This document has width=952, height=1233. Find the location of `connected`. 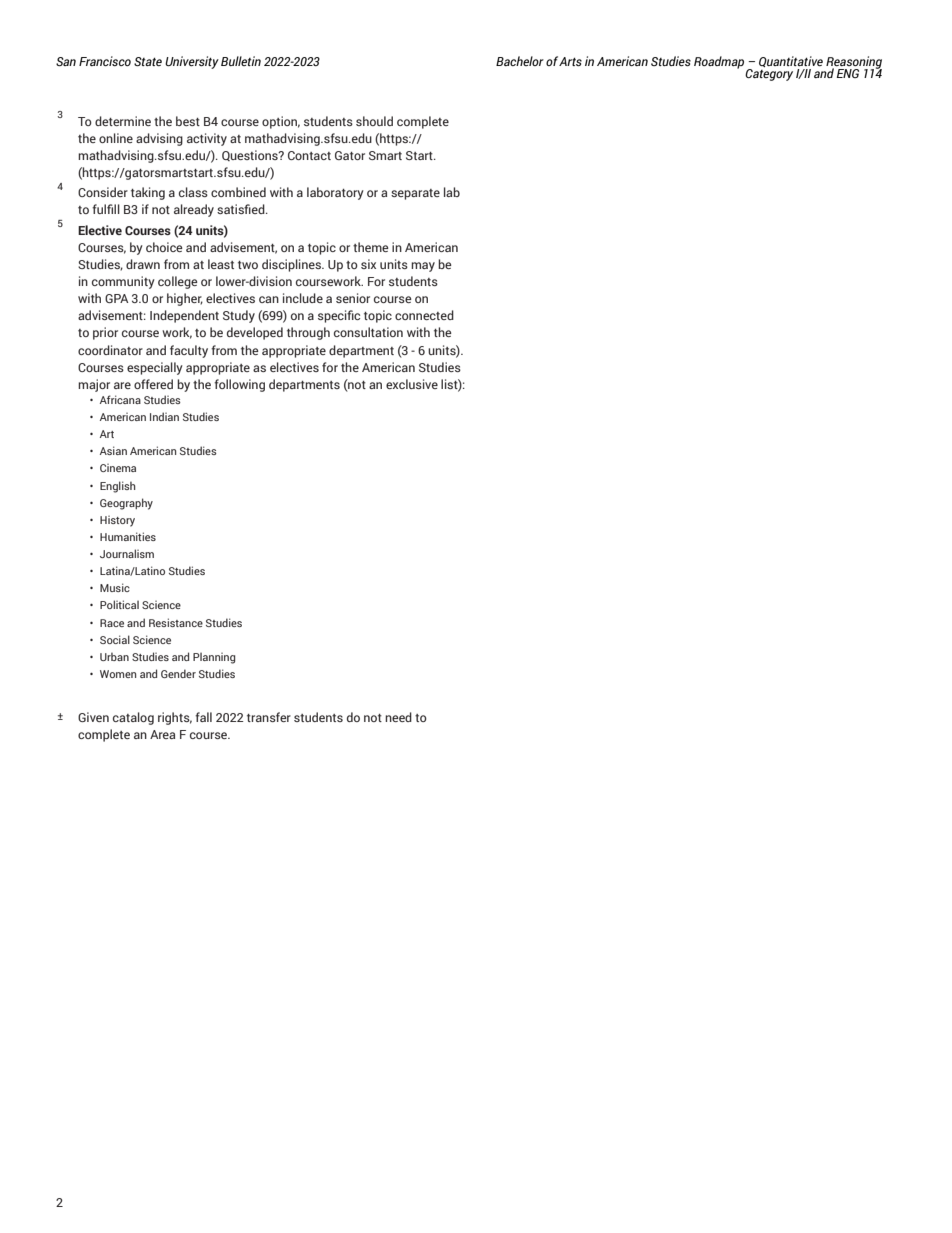

connected is located at coordinates (424, 315).
